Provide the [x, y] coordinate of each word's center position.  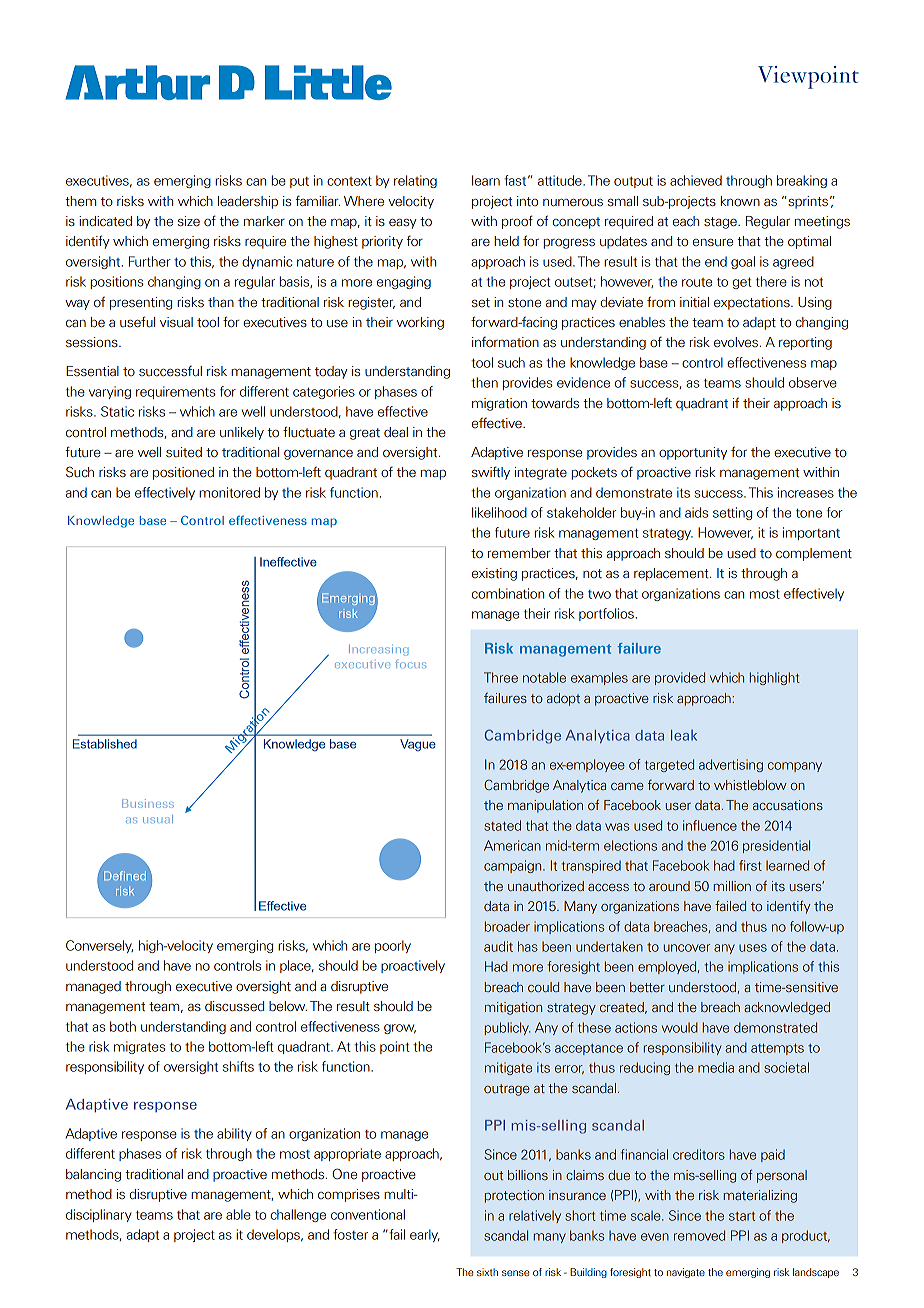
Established [105, 744]
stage [721, 223]
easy [403, 224]
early [425, 1235]
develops [274, 1235]
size [189, 221]
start [742, 1216]
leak [684, 735]
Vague [418, 745]
